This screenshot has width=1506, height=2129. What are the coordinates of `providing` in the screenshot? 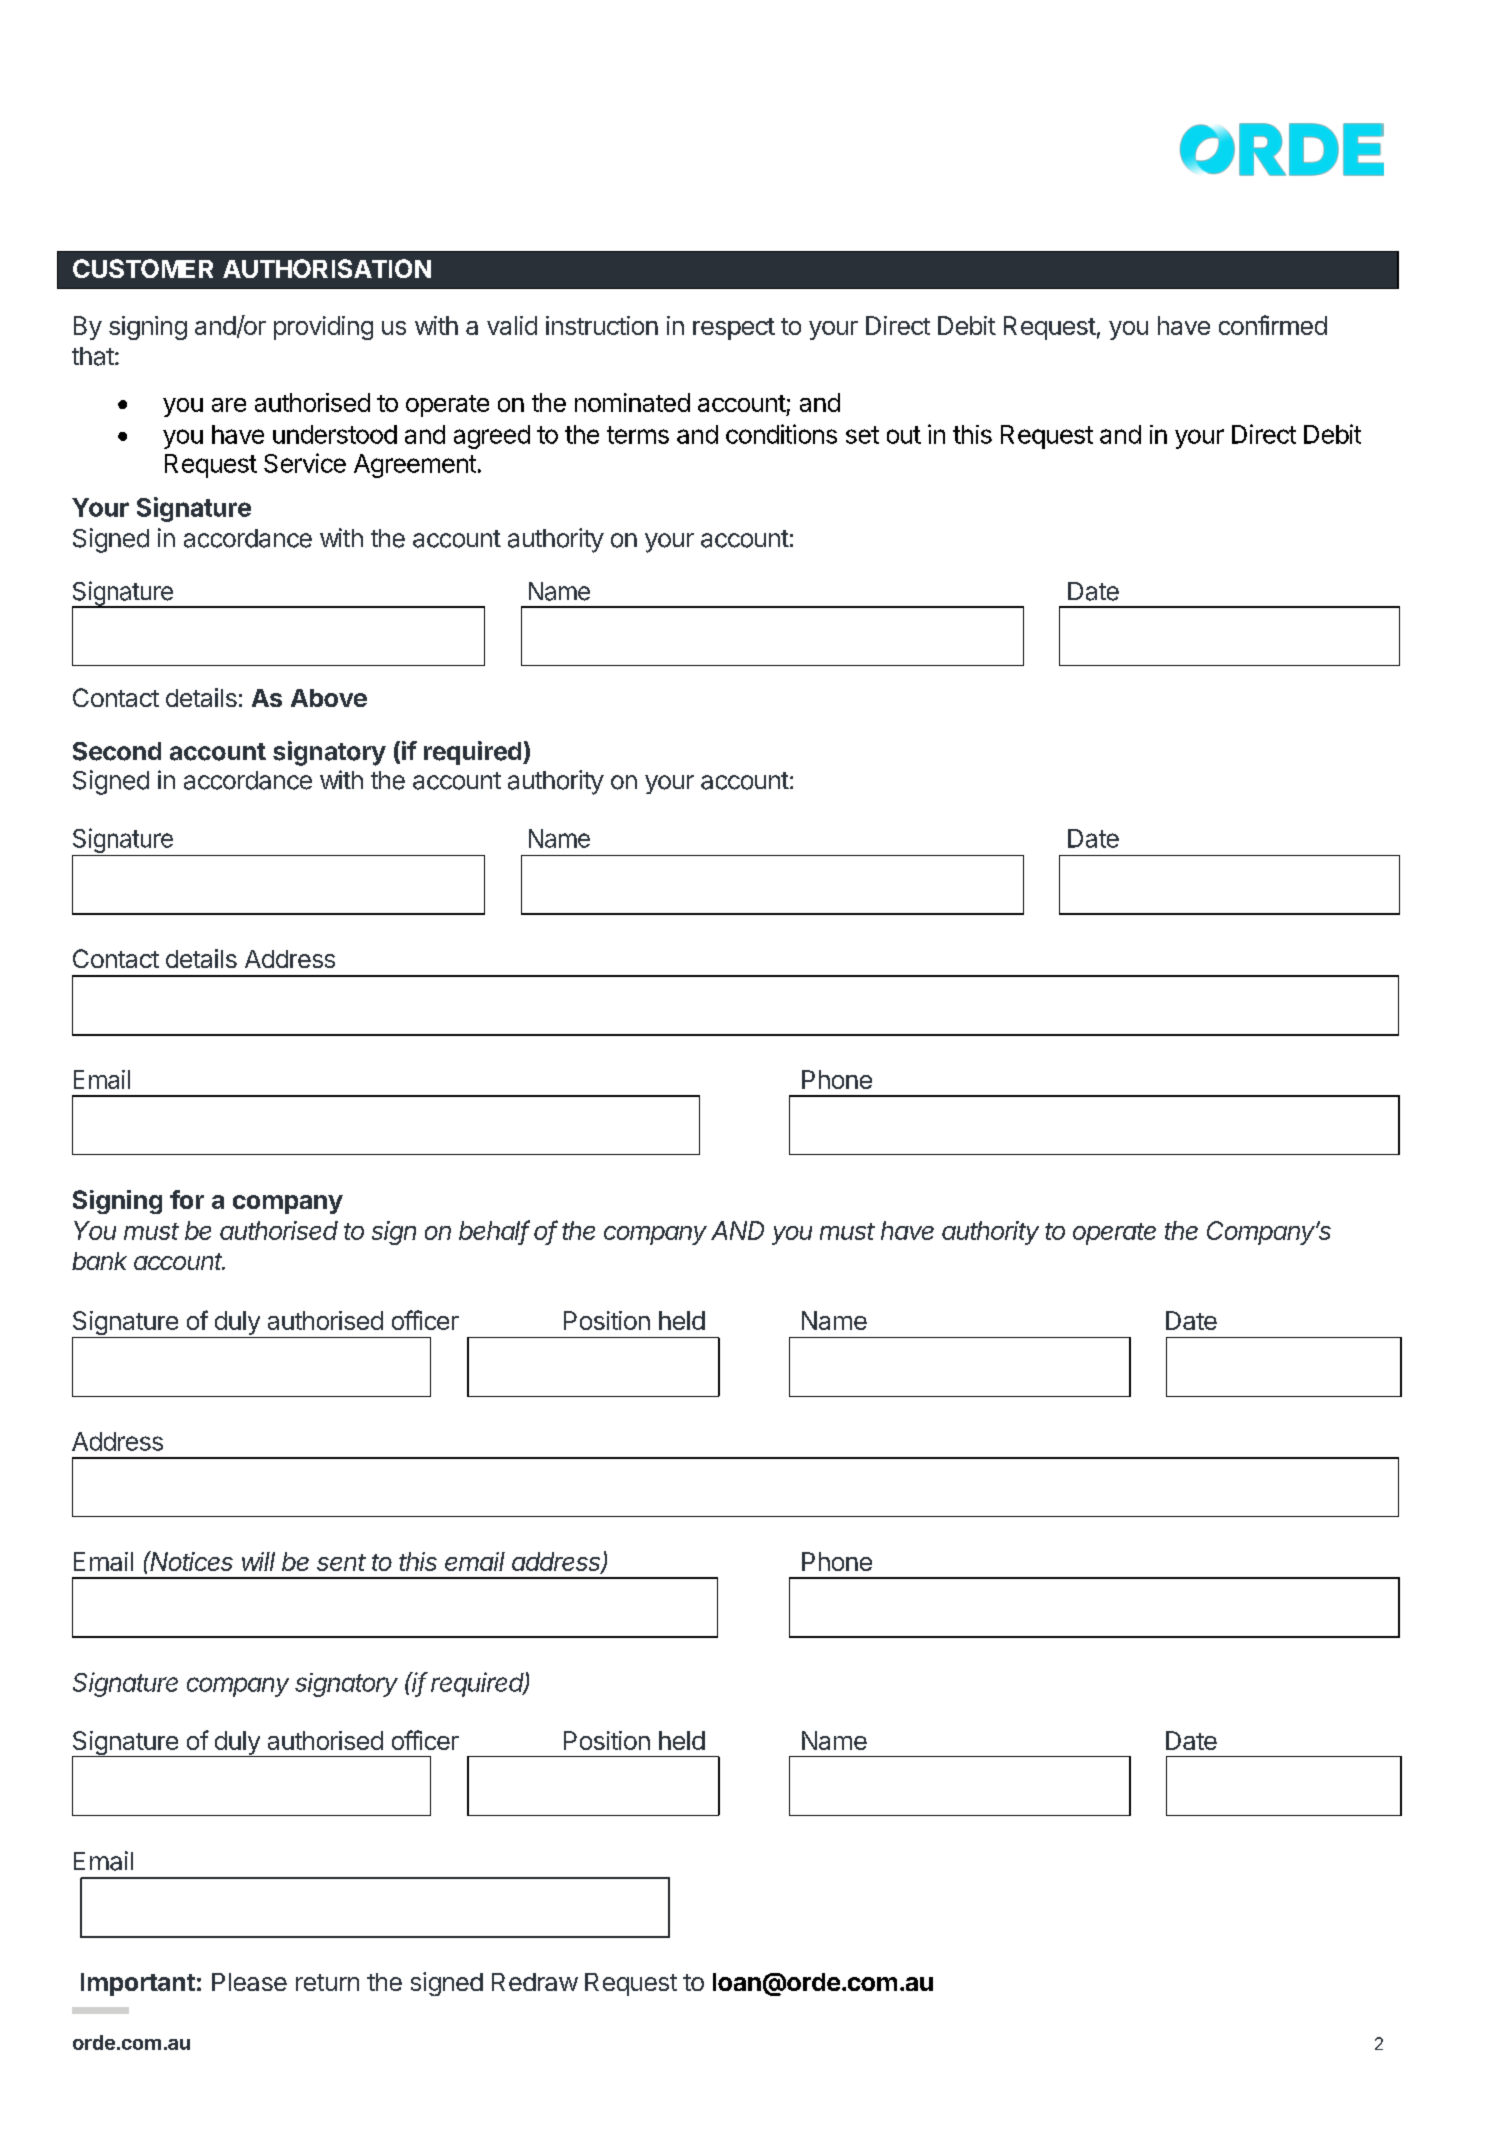 It's located at (323, 328).
